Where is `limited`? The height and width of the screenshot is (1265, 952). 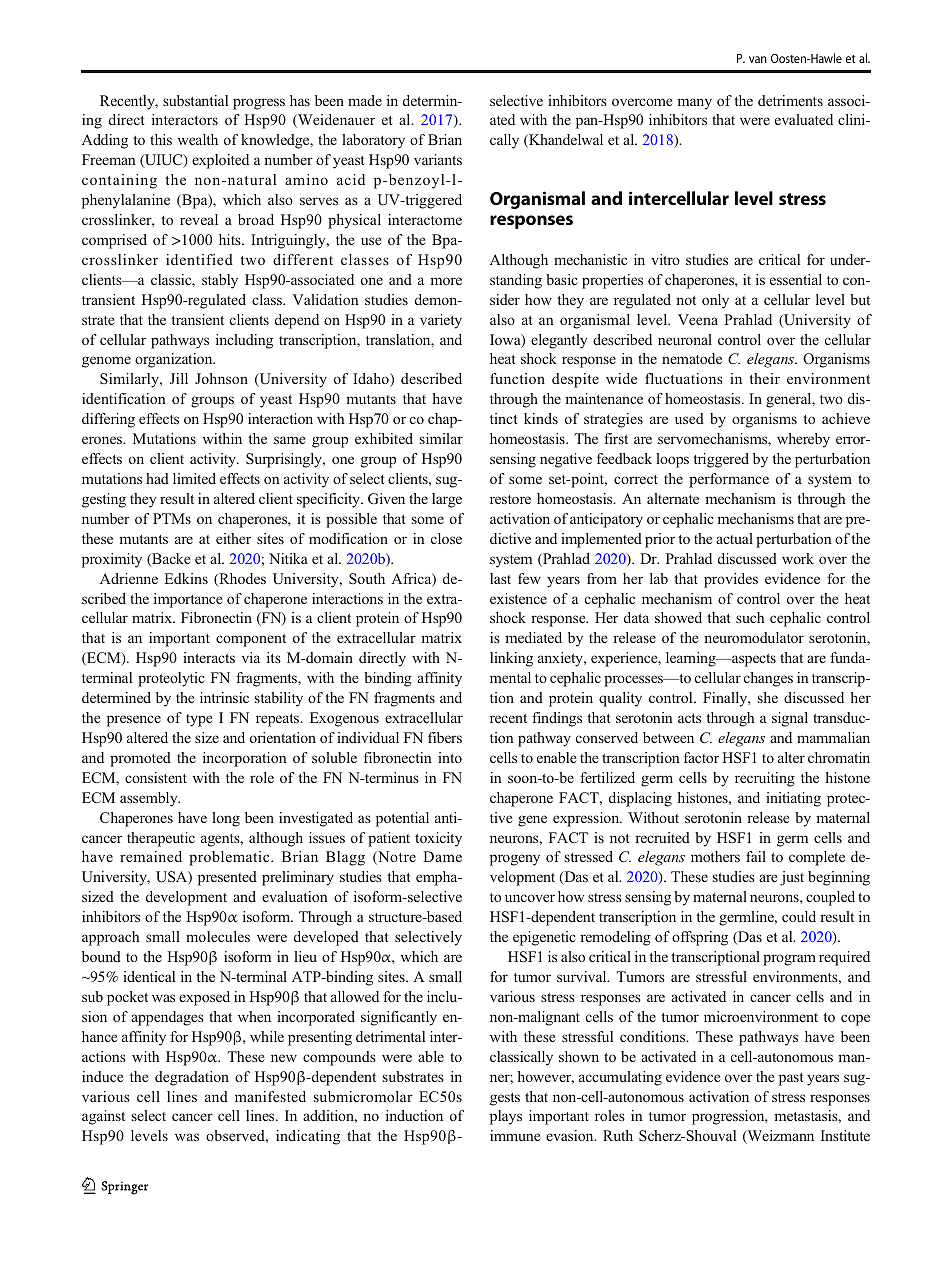
limited is located at coordinates (194, 478).
